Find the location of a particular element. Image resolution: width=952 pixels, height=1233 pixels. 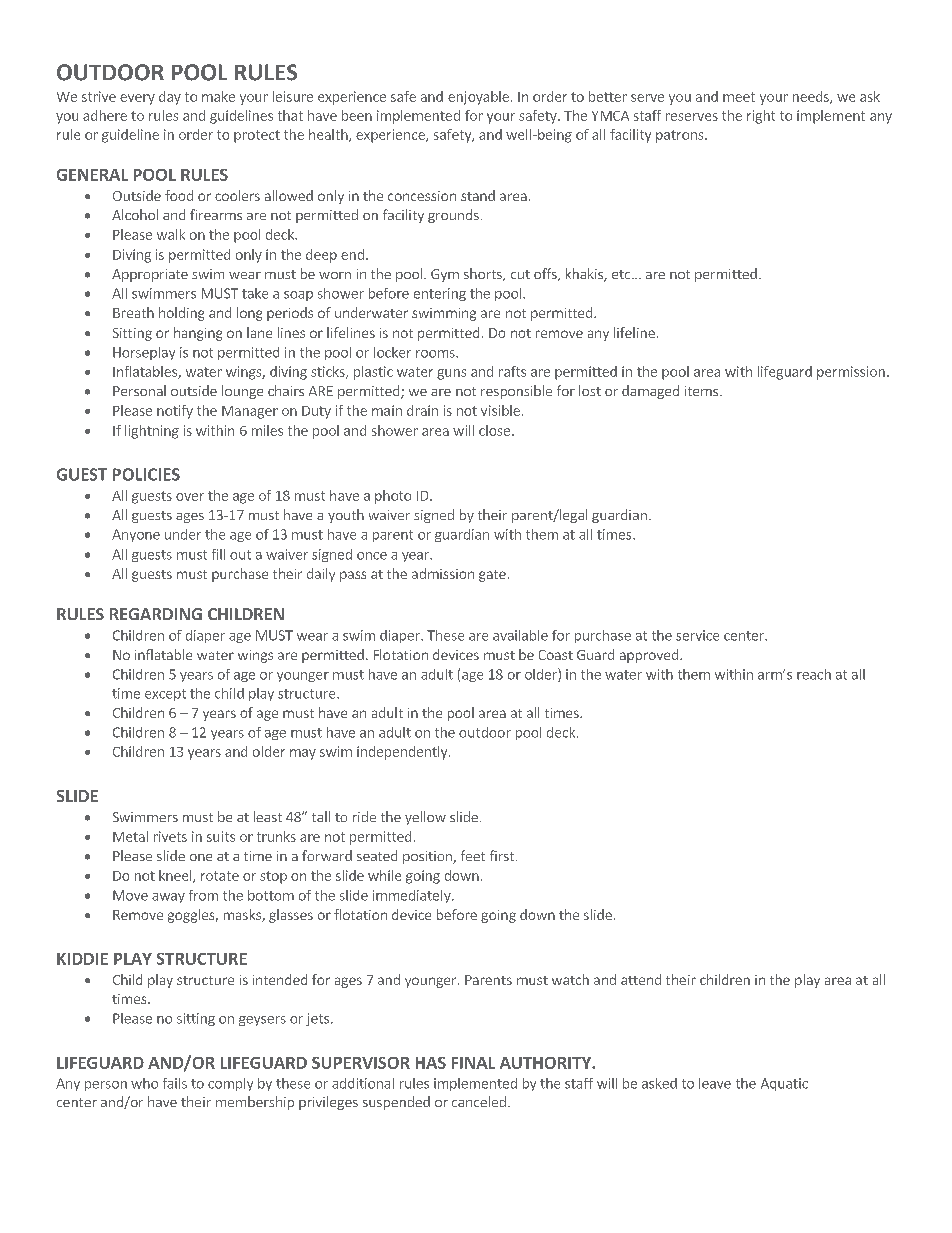

FINAL is located at coordinates (473, 1063).
